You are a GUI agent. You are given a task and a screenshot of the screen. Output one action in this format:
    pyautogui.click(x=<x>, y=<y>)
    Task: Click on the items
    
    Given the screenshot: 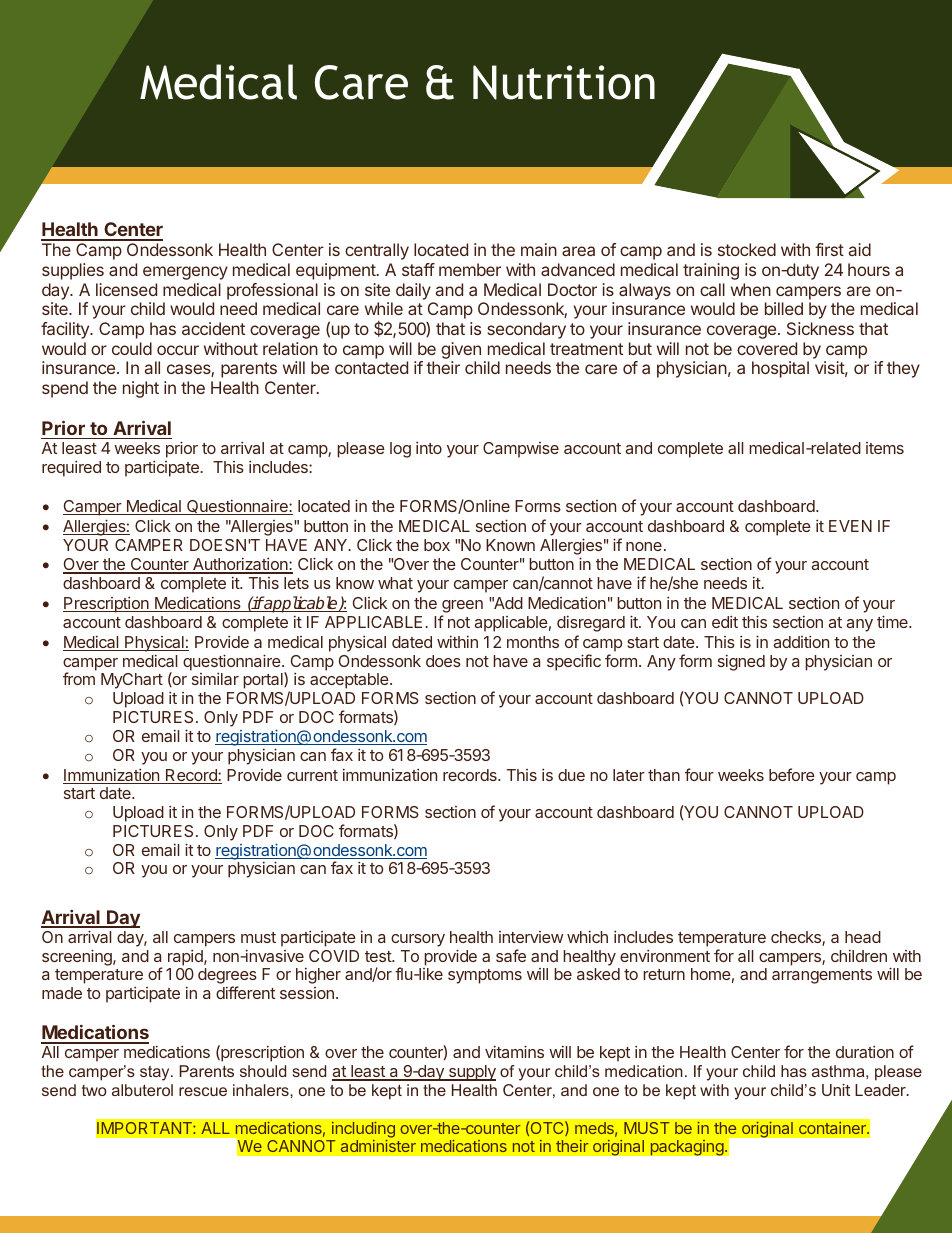 What is the action you would take?
    pyautogui.click(x=885, y=448)
